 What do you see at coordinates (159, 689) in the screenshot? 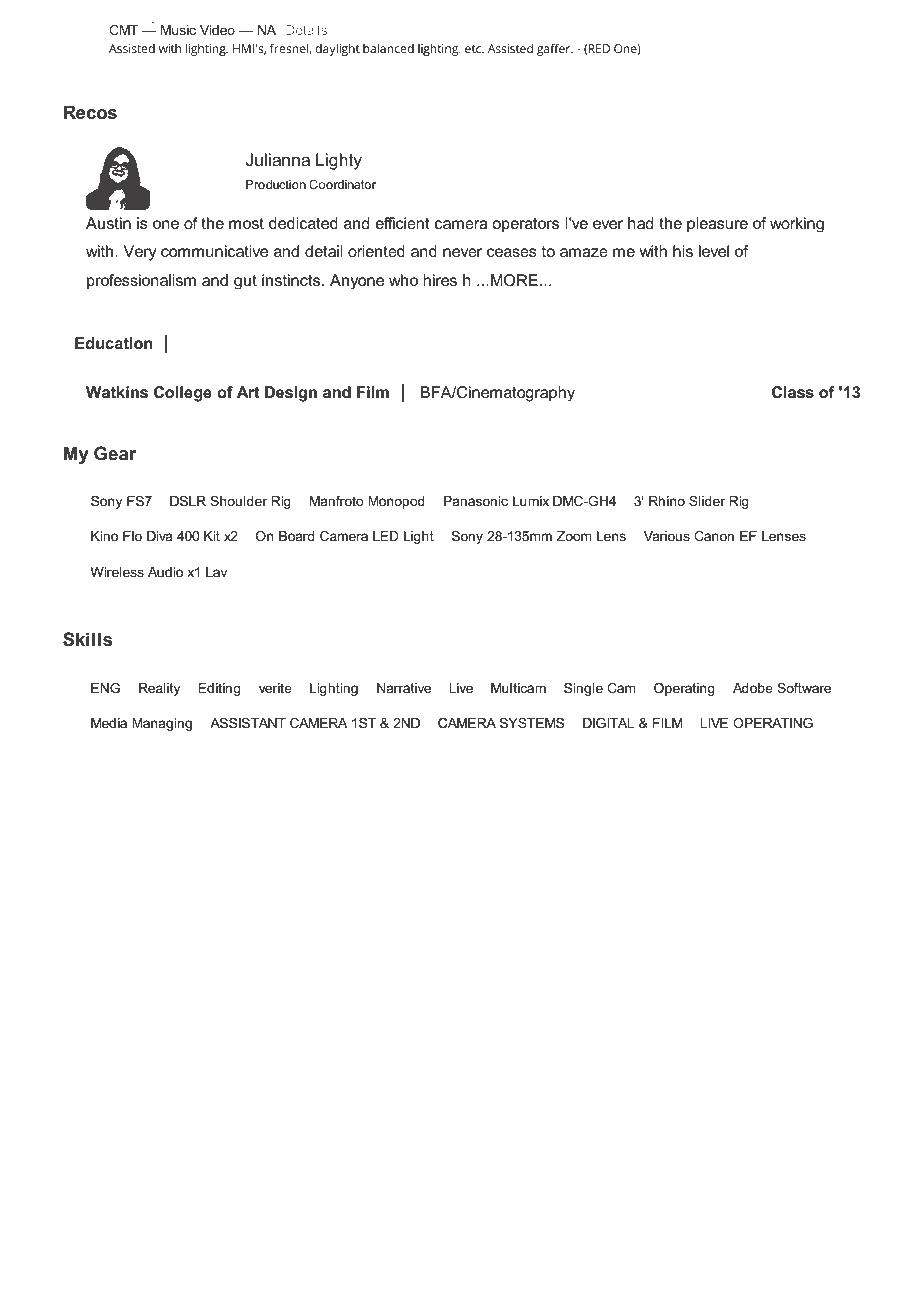
I see `Reality` at bounding box center [159, 689].
